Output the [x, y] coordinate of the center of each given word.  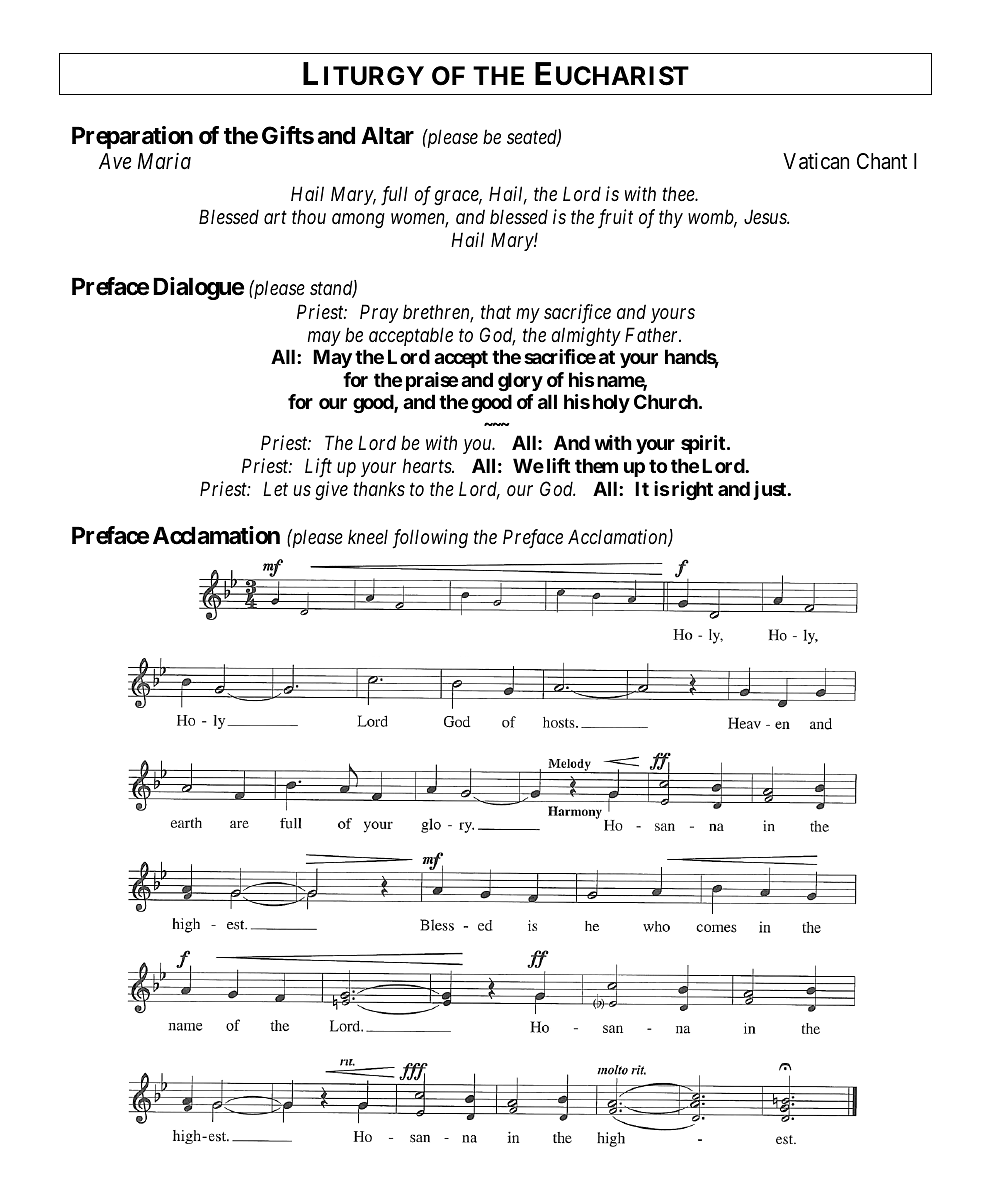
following [430, 539]
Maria [164, 161]
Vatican [816, 161]
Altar [387, 136]
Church [666, 401]
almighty [586, 336]
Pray [379, 313]
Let [275, 488]
